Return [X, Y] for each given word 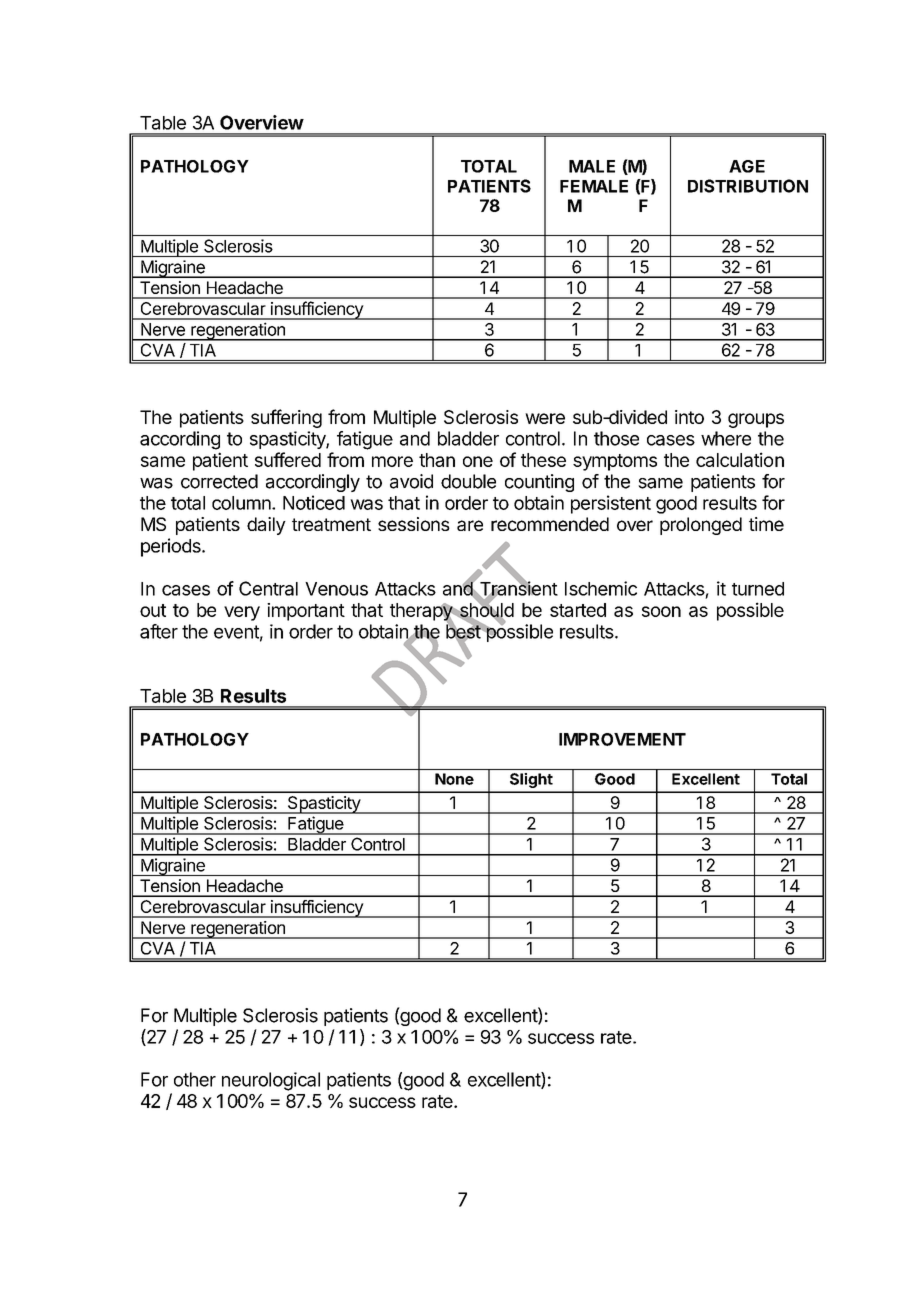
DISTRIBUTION [748, 186]
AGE [747, 166]
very [242, 613]
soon [661, 611]
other [195, 1079]
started [578, 610]
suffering [286, 418]
